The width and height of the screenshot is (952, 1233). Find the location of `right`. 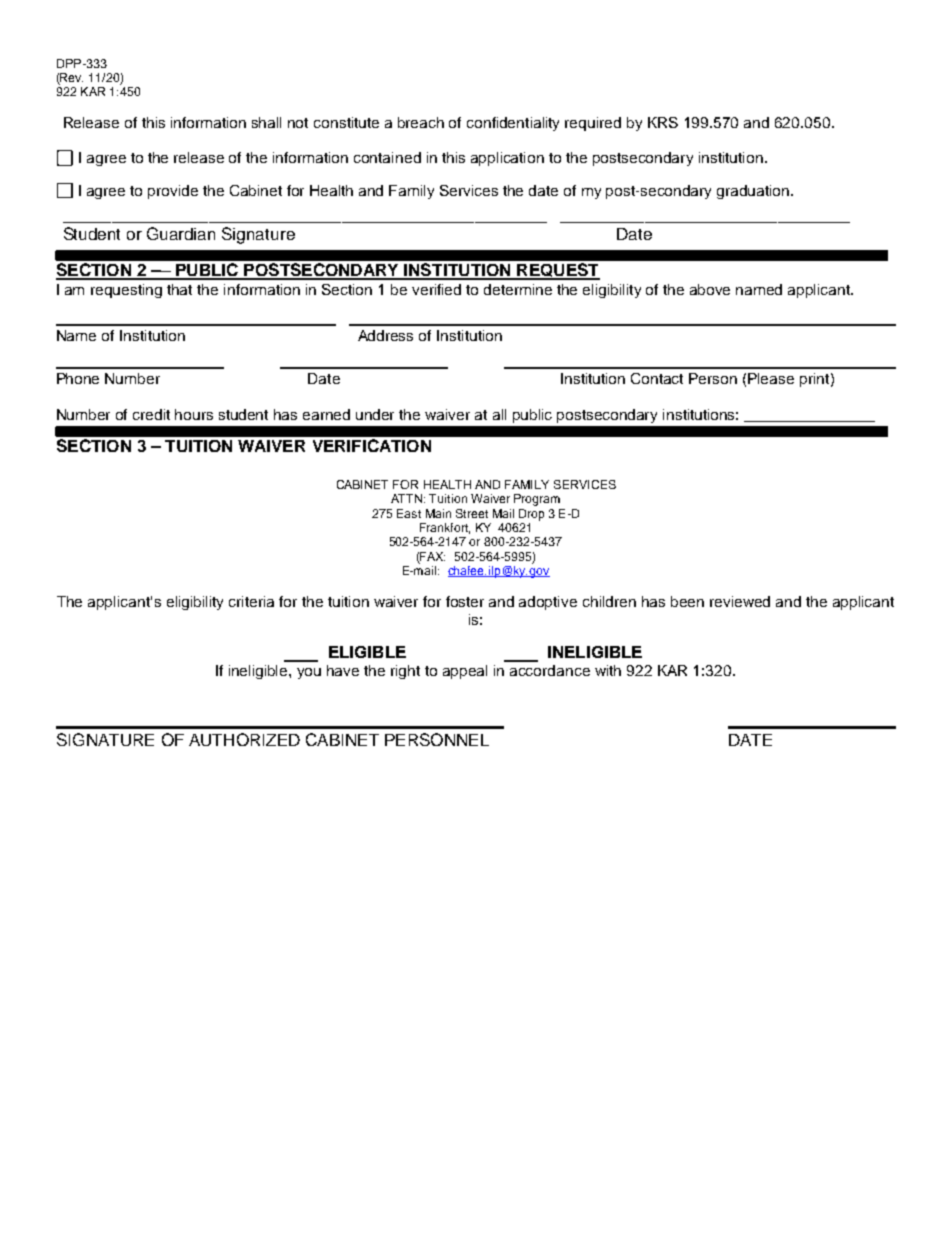

right is located at coordinates (405, 672).
